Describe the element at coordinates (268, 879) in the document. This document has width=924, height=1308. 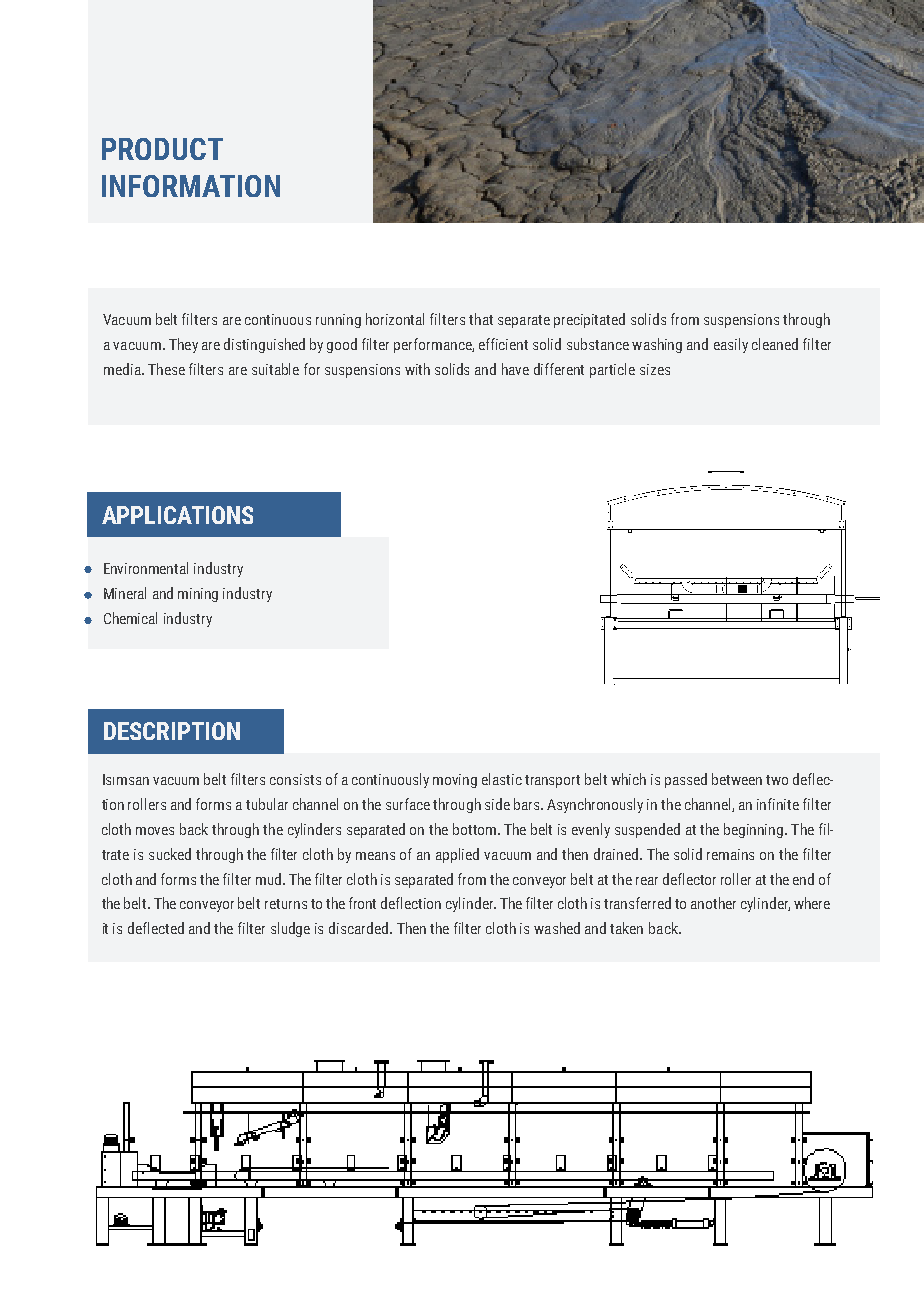
I see `mud` at that location.
